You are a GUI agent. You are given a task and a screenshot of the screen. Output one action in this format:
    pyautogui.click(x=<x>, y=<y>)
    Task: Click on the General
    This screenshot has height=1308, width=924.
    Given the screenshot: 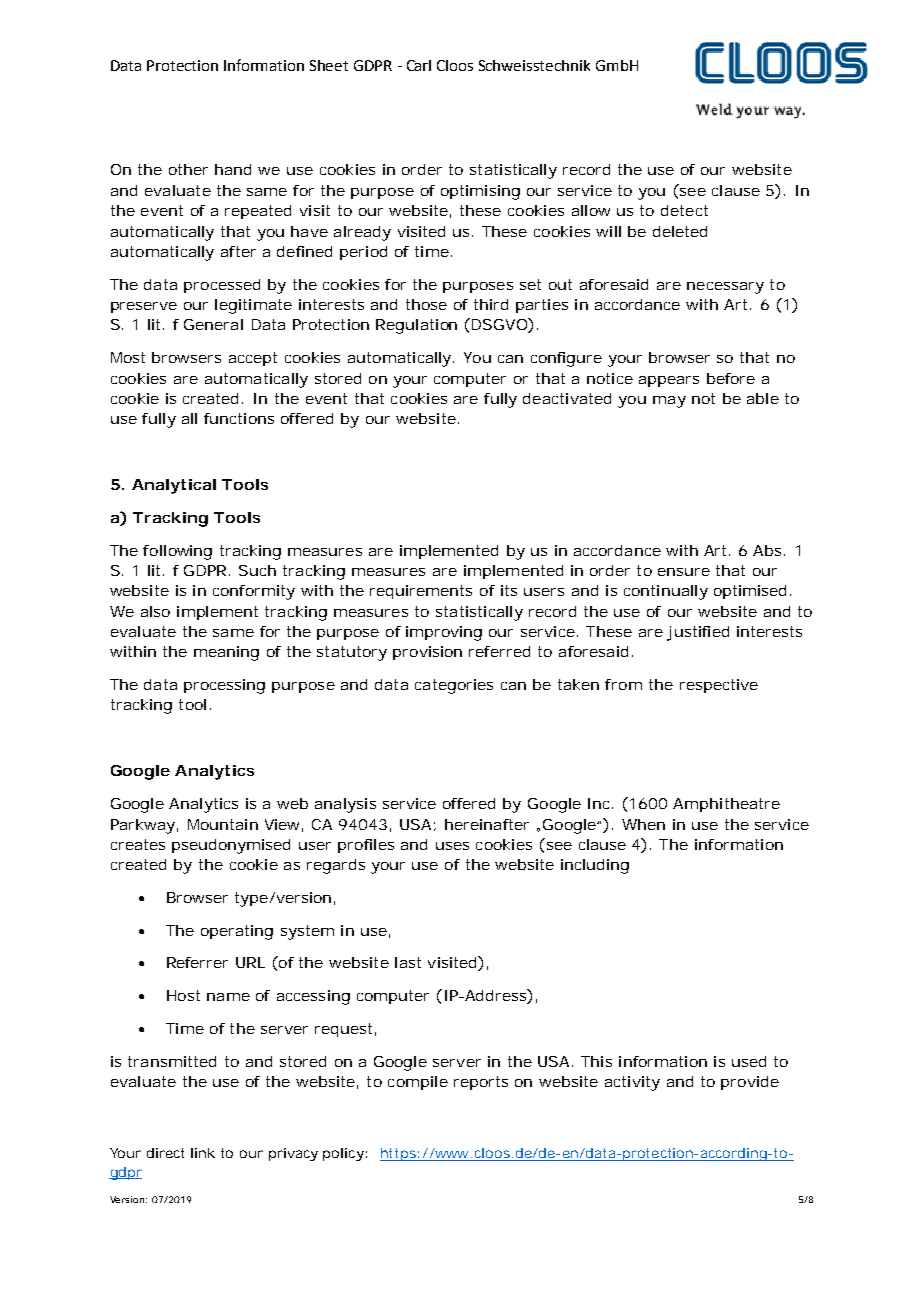 What is the action you would take?
    pyautogui.click(x=213, y=324)
